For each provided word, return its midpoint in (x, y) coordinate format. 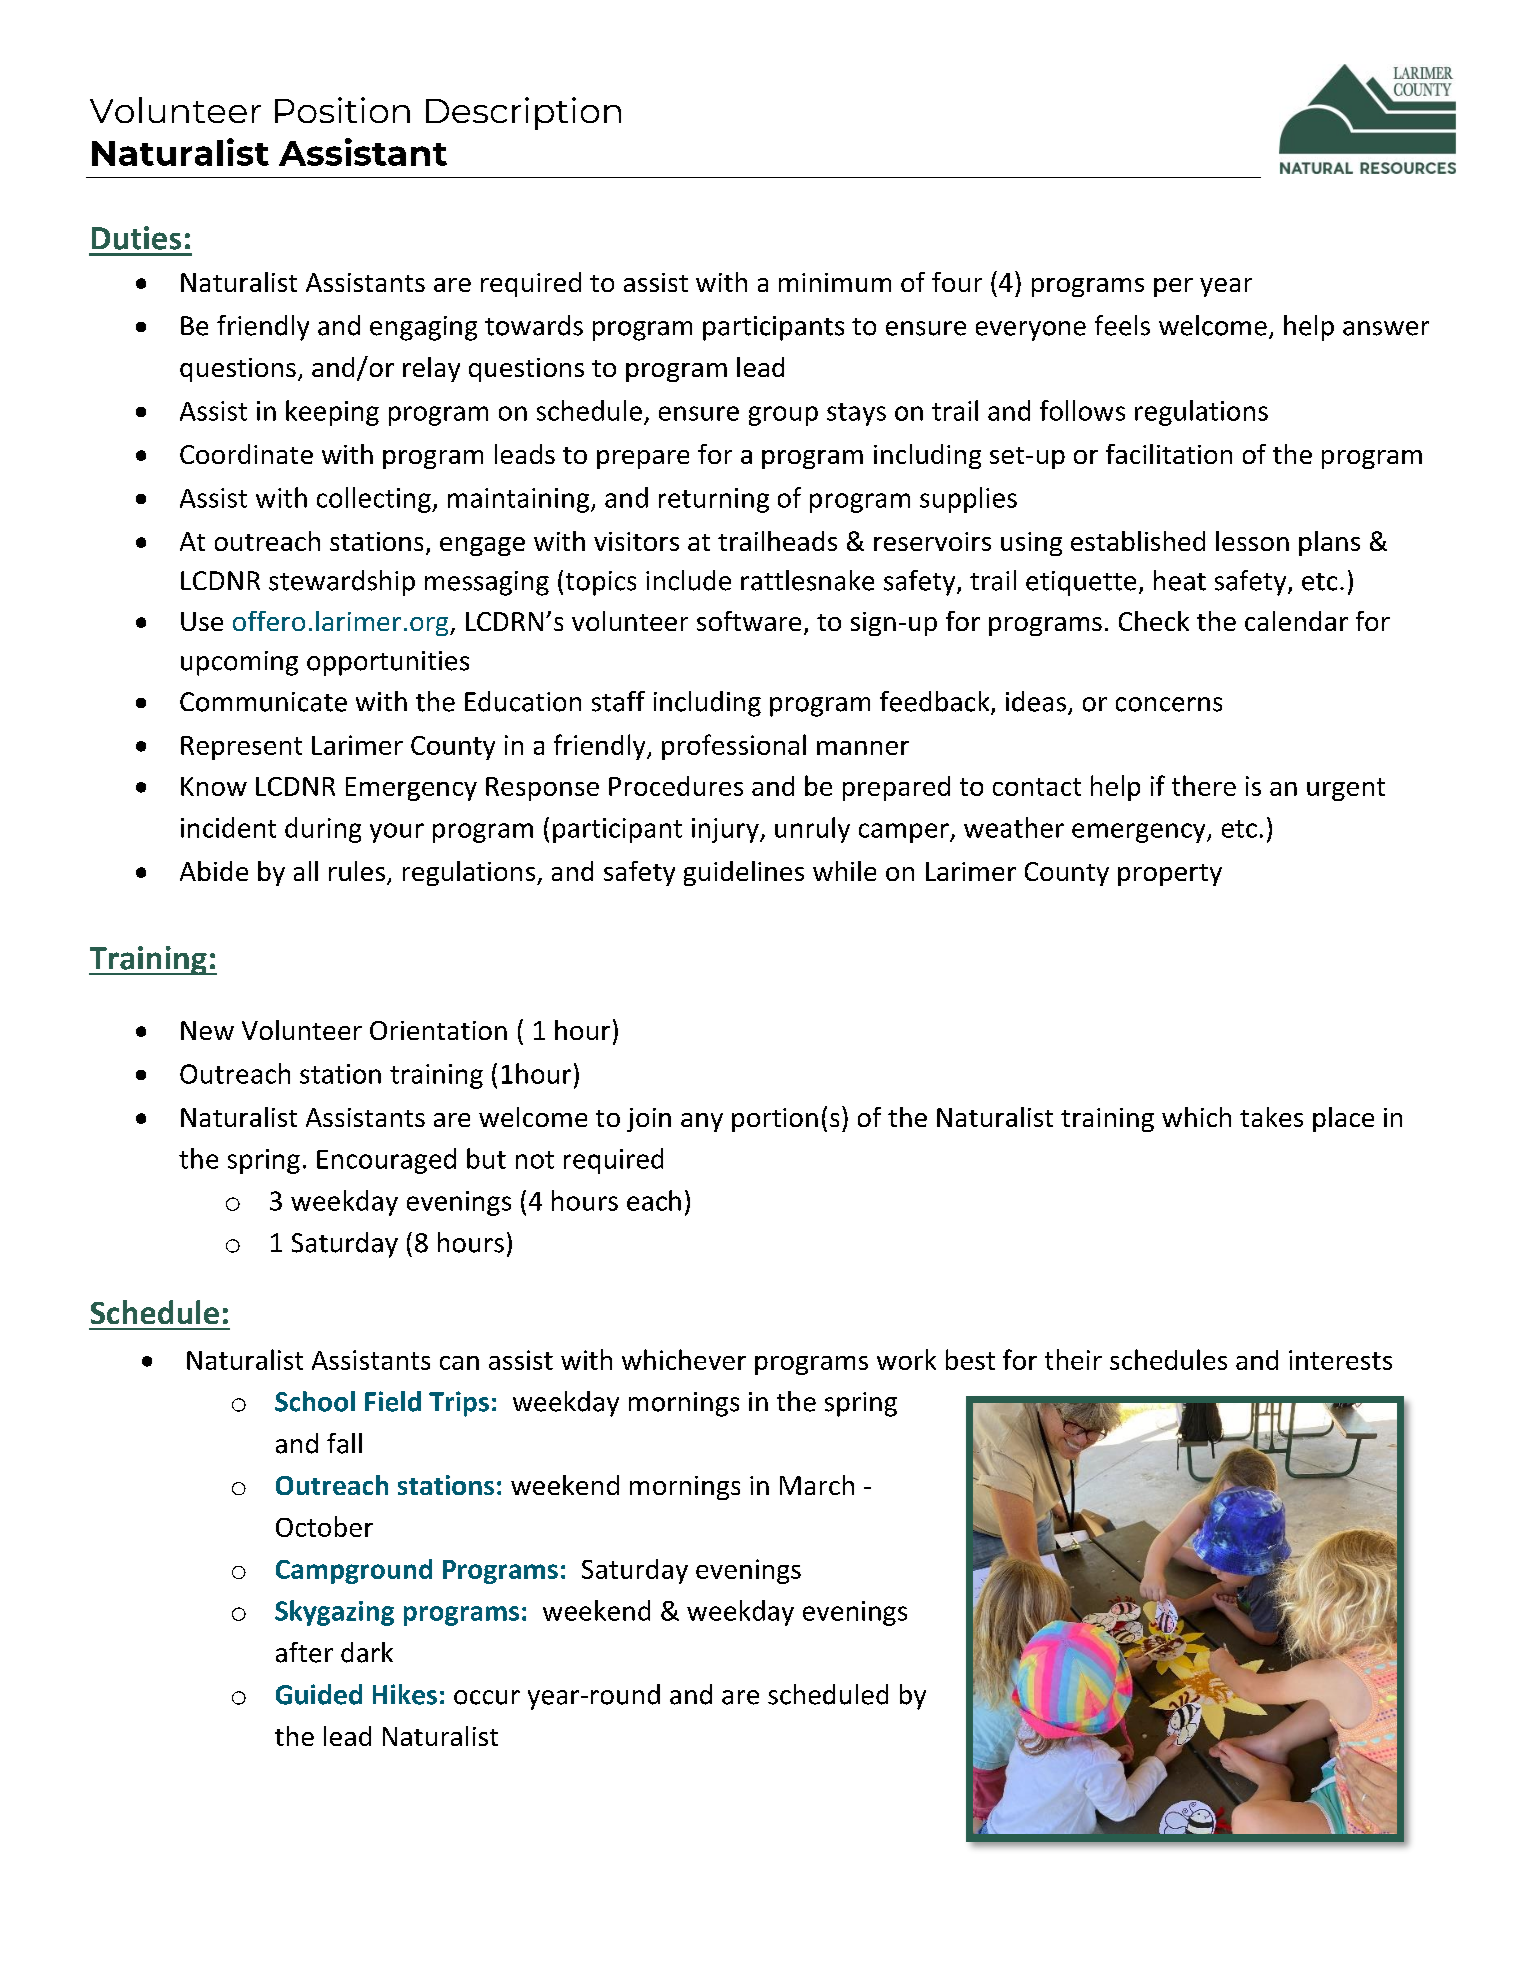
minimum (835, 282)
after (304, 1652)
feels (1122, 325)
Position (342, 110)
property (1170, 875)
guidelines (744, 873)
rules (357, 871)
